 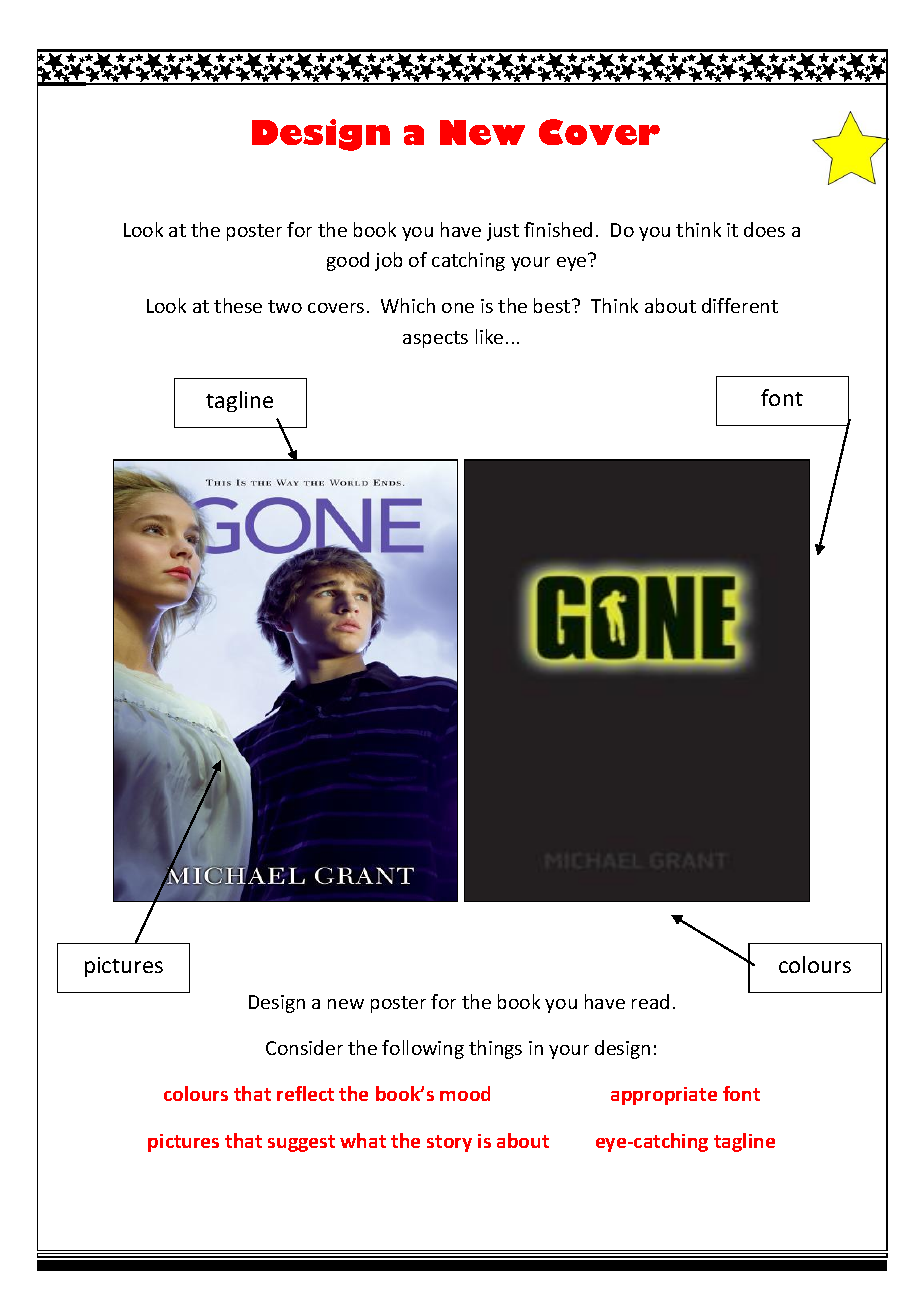 What do you see at coordinates (305, 1093) in the image?
I see `reflect` at bounding box center [305, 1093].
